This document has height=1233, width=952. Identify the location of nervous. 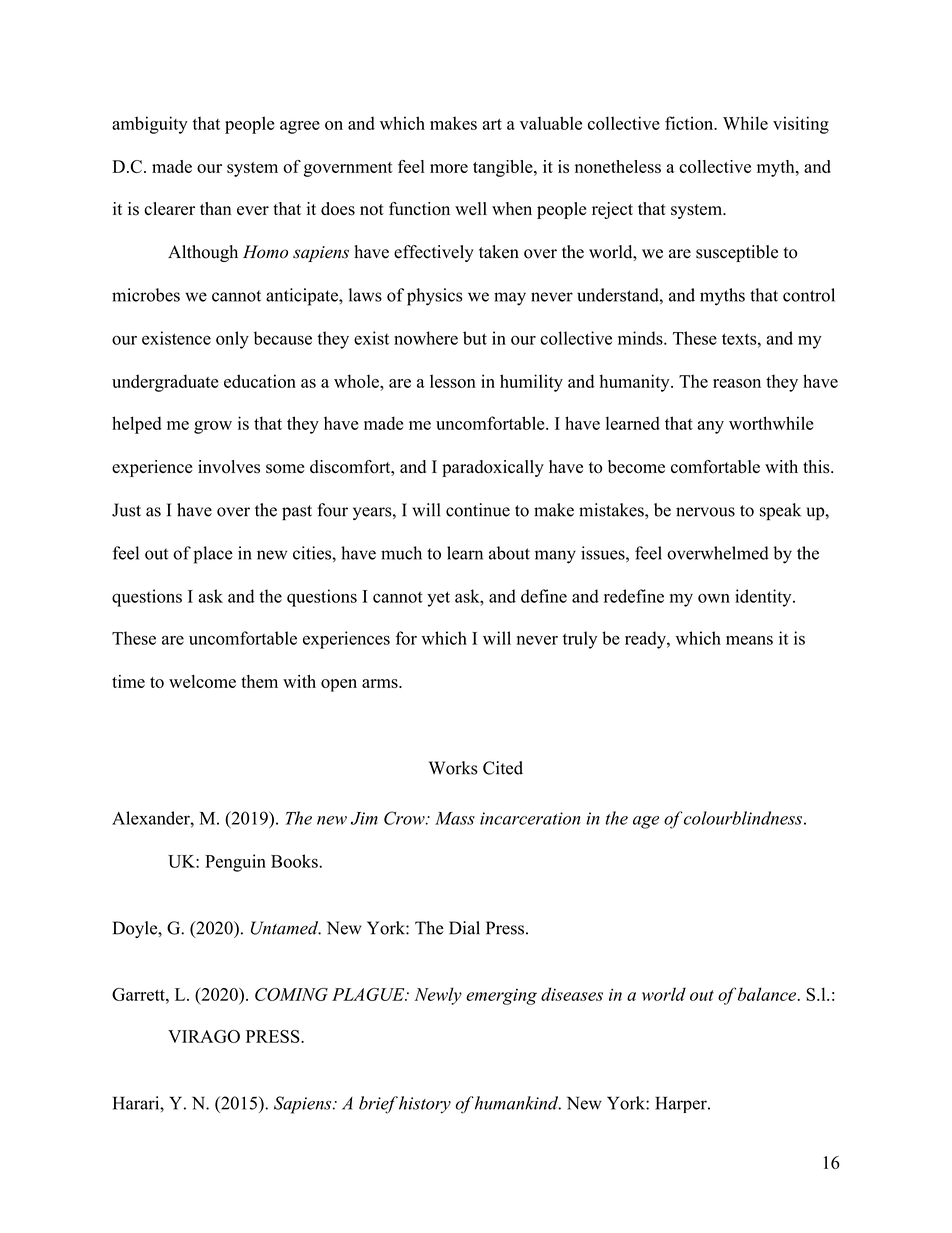
(705, 512).
